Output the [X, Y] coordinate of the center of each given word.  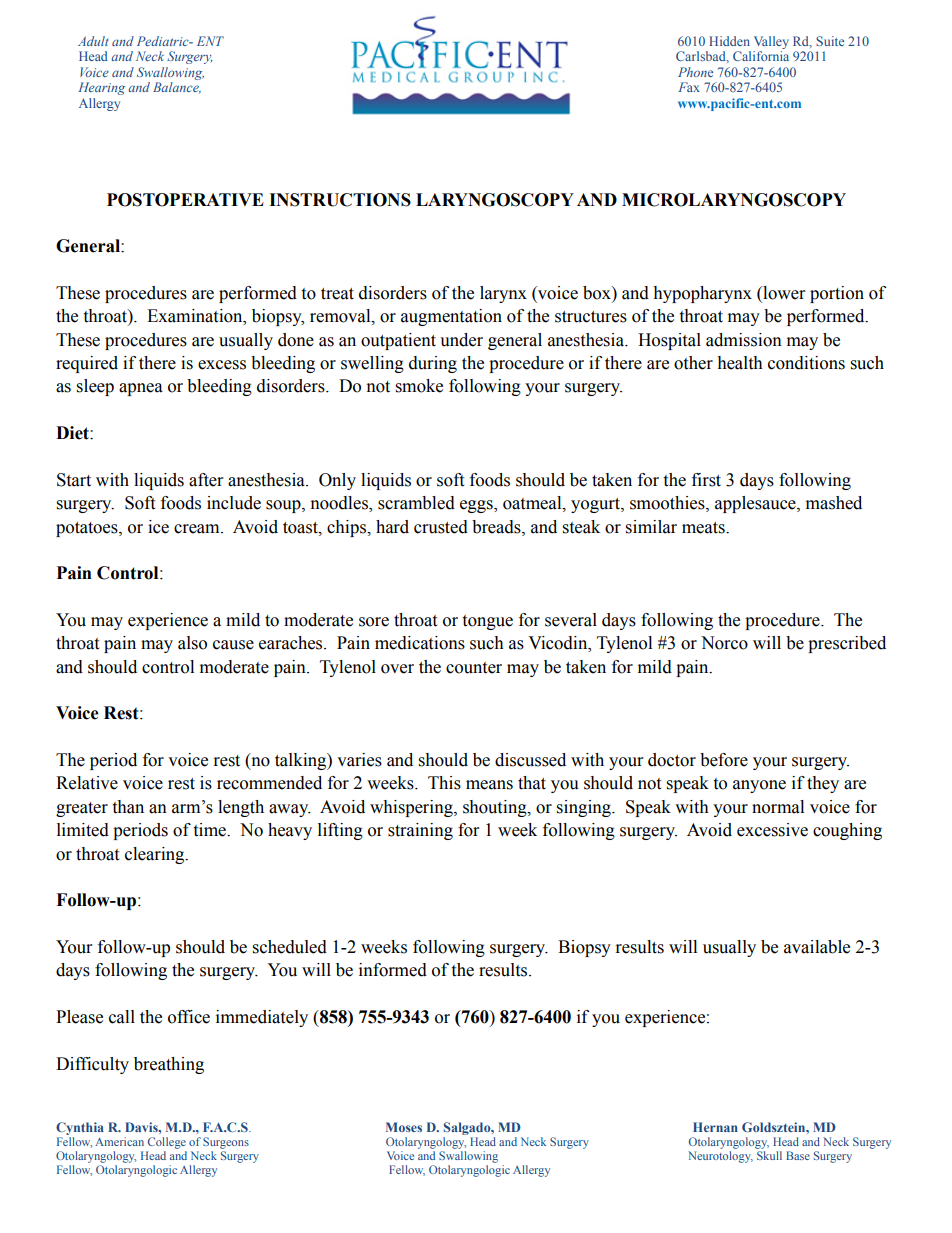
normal [778, 807]
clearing [156, 855]
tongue [487, 622]
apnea [141, 389]
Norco [724, 643]
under [461, 340]
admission [744, 340]
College [167, 1143]
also [192, 643]
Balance [177, 88]
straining [420, 831]
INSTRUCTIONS [340, 200]
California [761, 56]
